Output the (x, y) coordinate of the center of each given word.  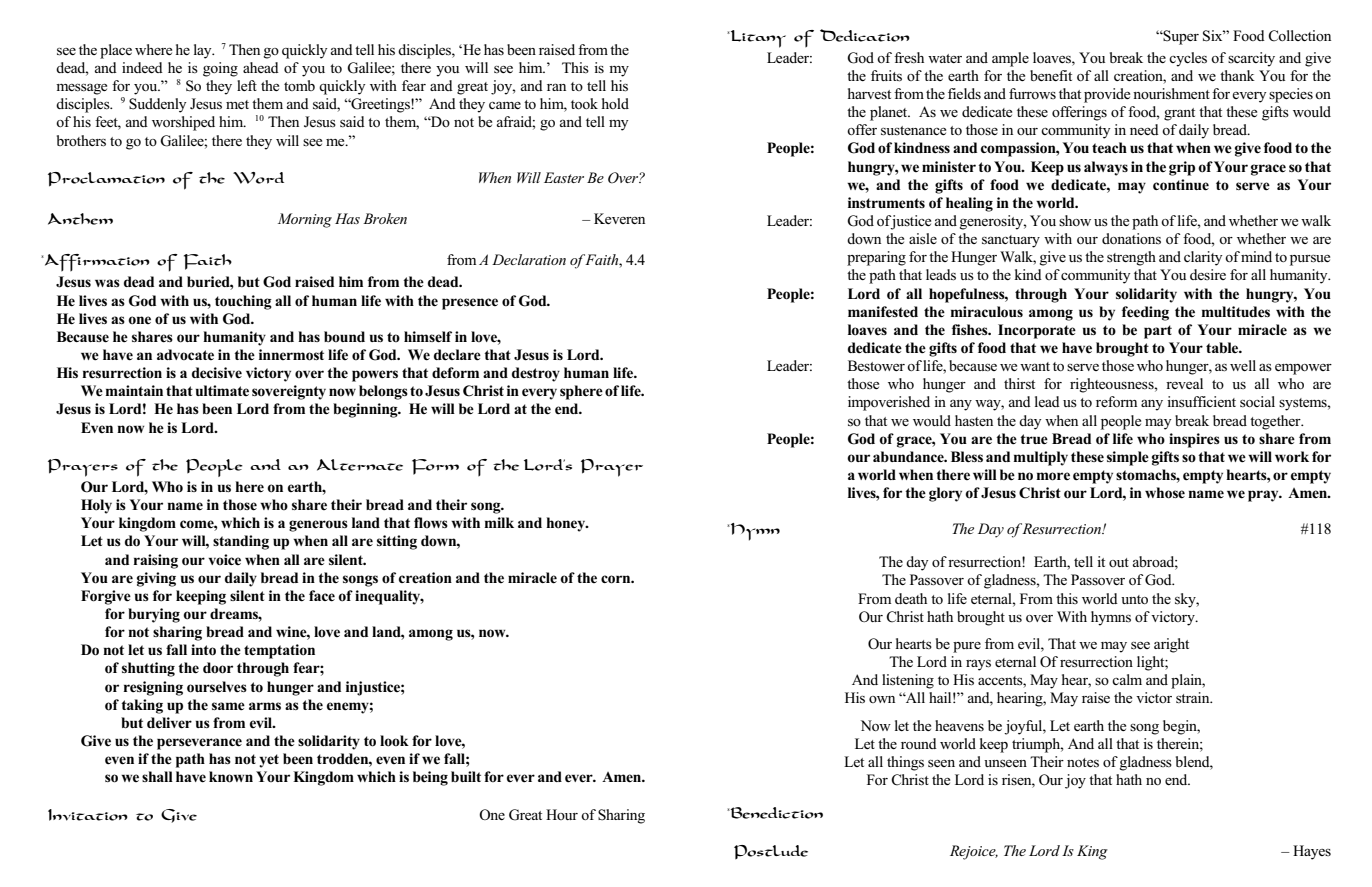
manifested (883, 312)
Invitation (88, 815)
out (1119, 562)
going (220, 69)
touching (243, 302)
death (911, 598)
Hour (562, 814)
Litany (757, 39)
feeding (1145, 313)
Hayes (1312, 852)
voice (224, 559)
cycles (1188, 59)
